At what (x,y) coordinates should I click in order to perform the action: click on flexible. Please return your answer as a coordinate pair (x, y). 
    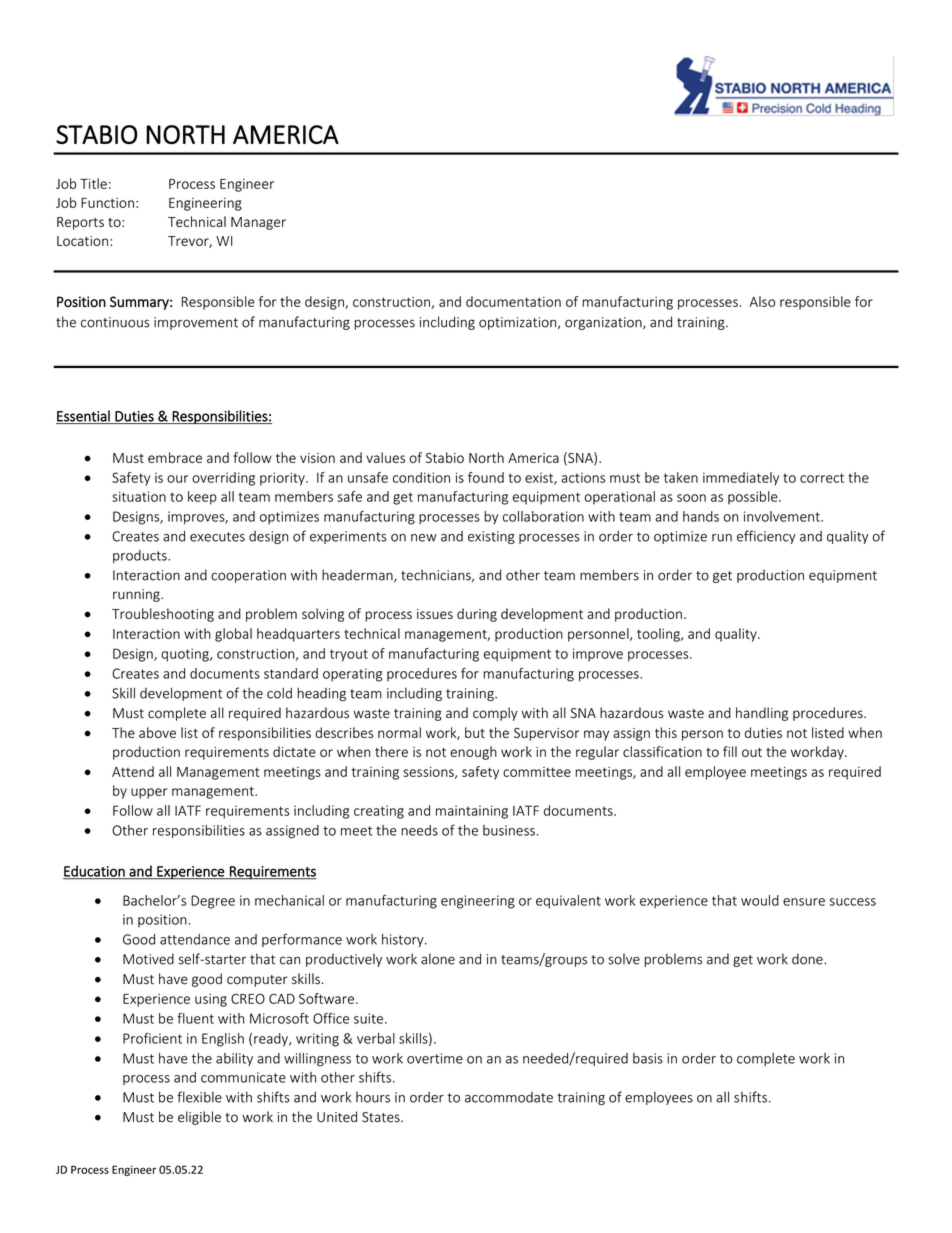
    Looking at the image, I should click on (199, 1097).
